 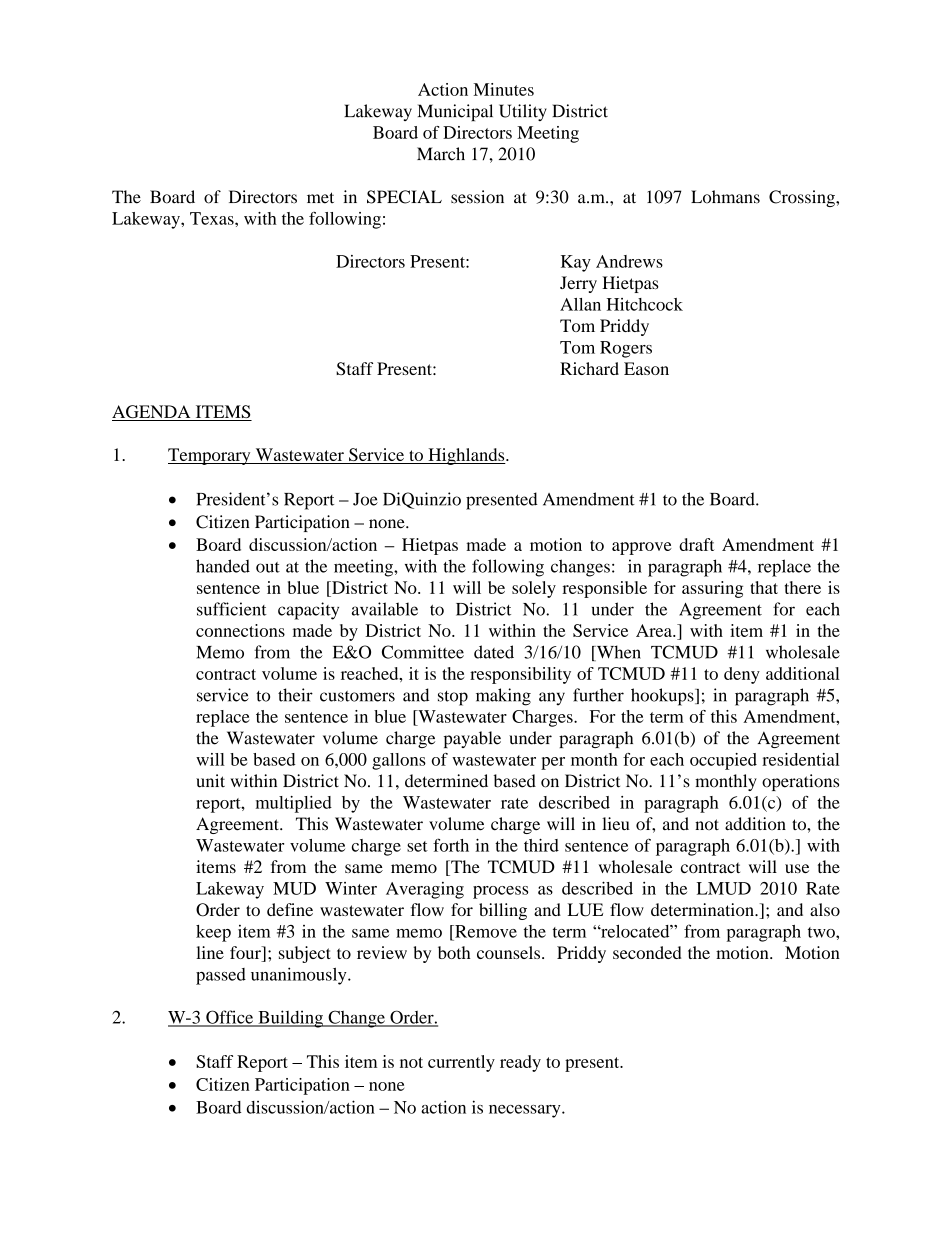 I want to click on currently, so click(x=461, y=1063).
